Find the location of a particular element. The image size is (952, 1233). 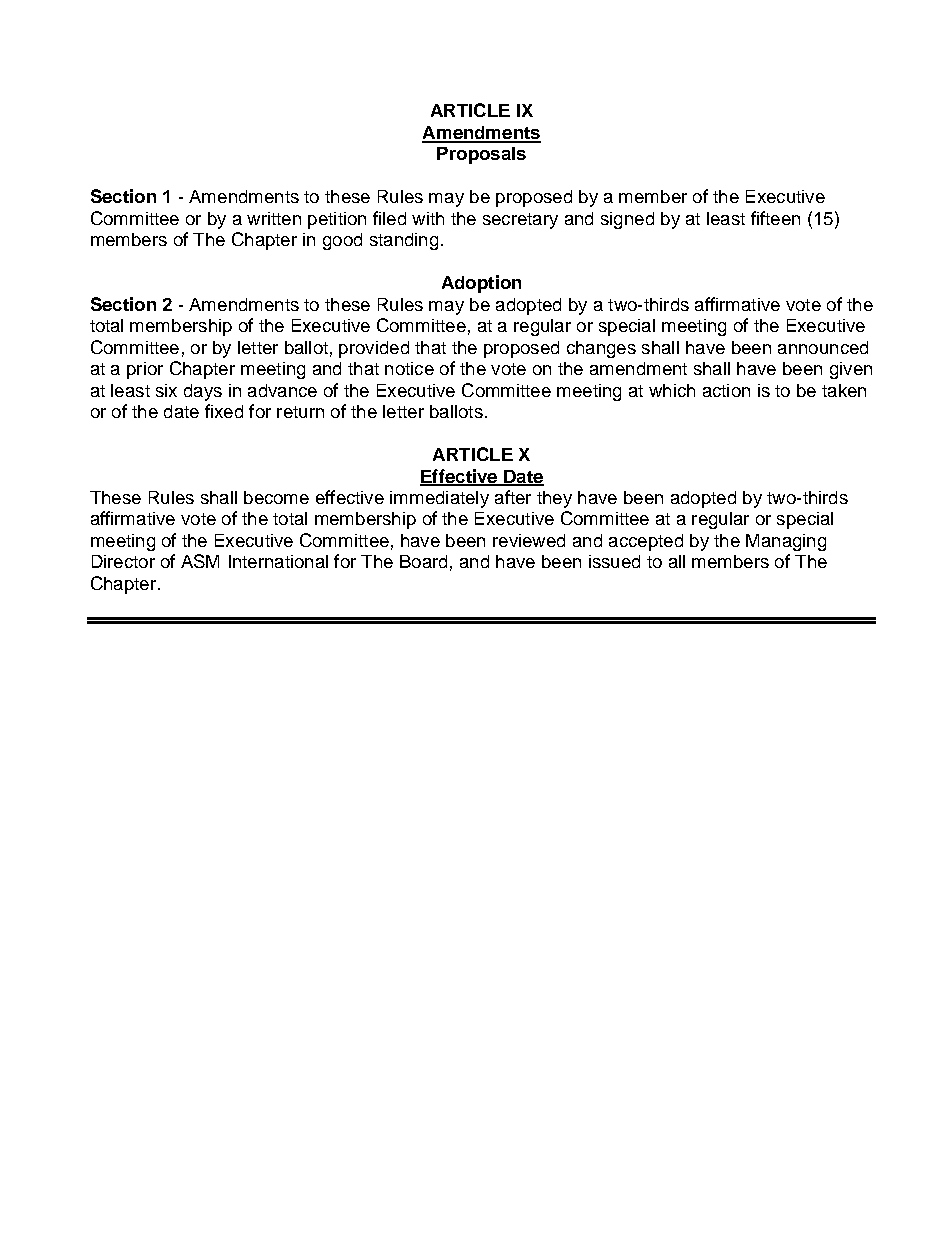

signed is located at coordinates (627, 220).
